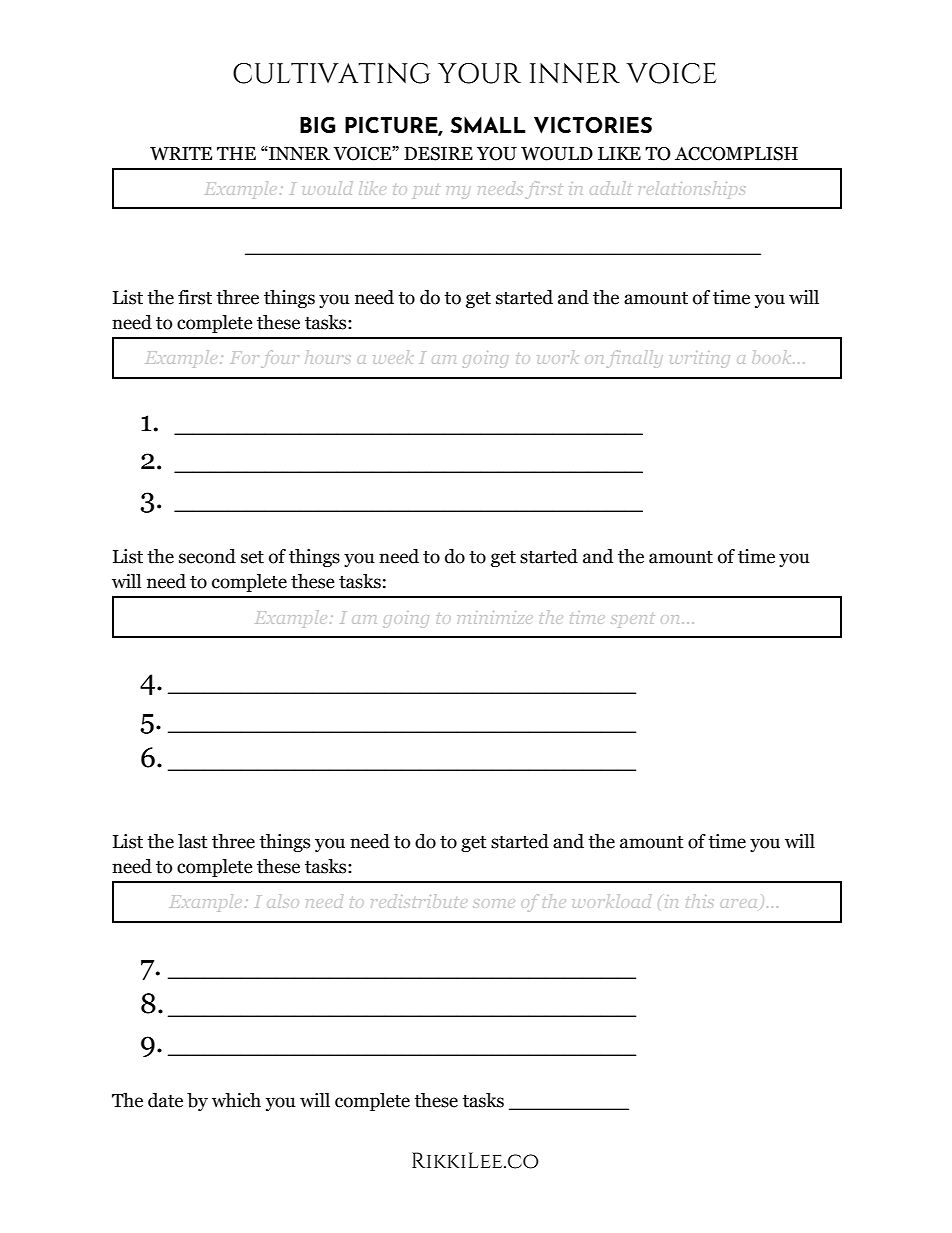 The height and width of the screenshot is (1233, 952). Describe the element at coordinates (236, 1100) in the screenshot. I see `which` at that location.
